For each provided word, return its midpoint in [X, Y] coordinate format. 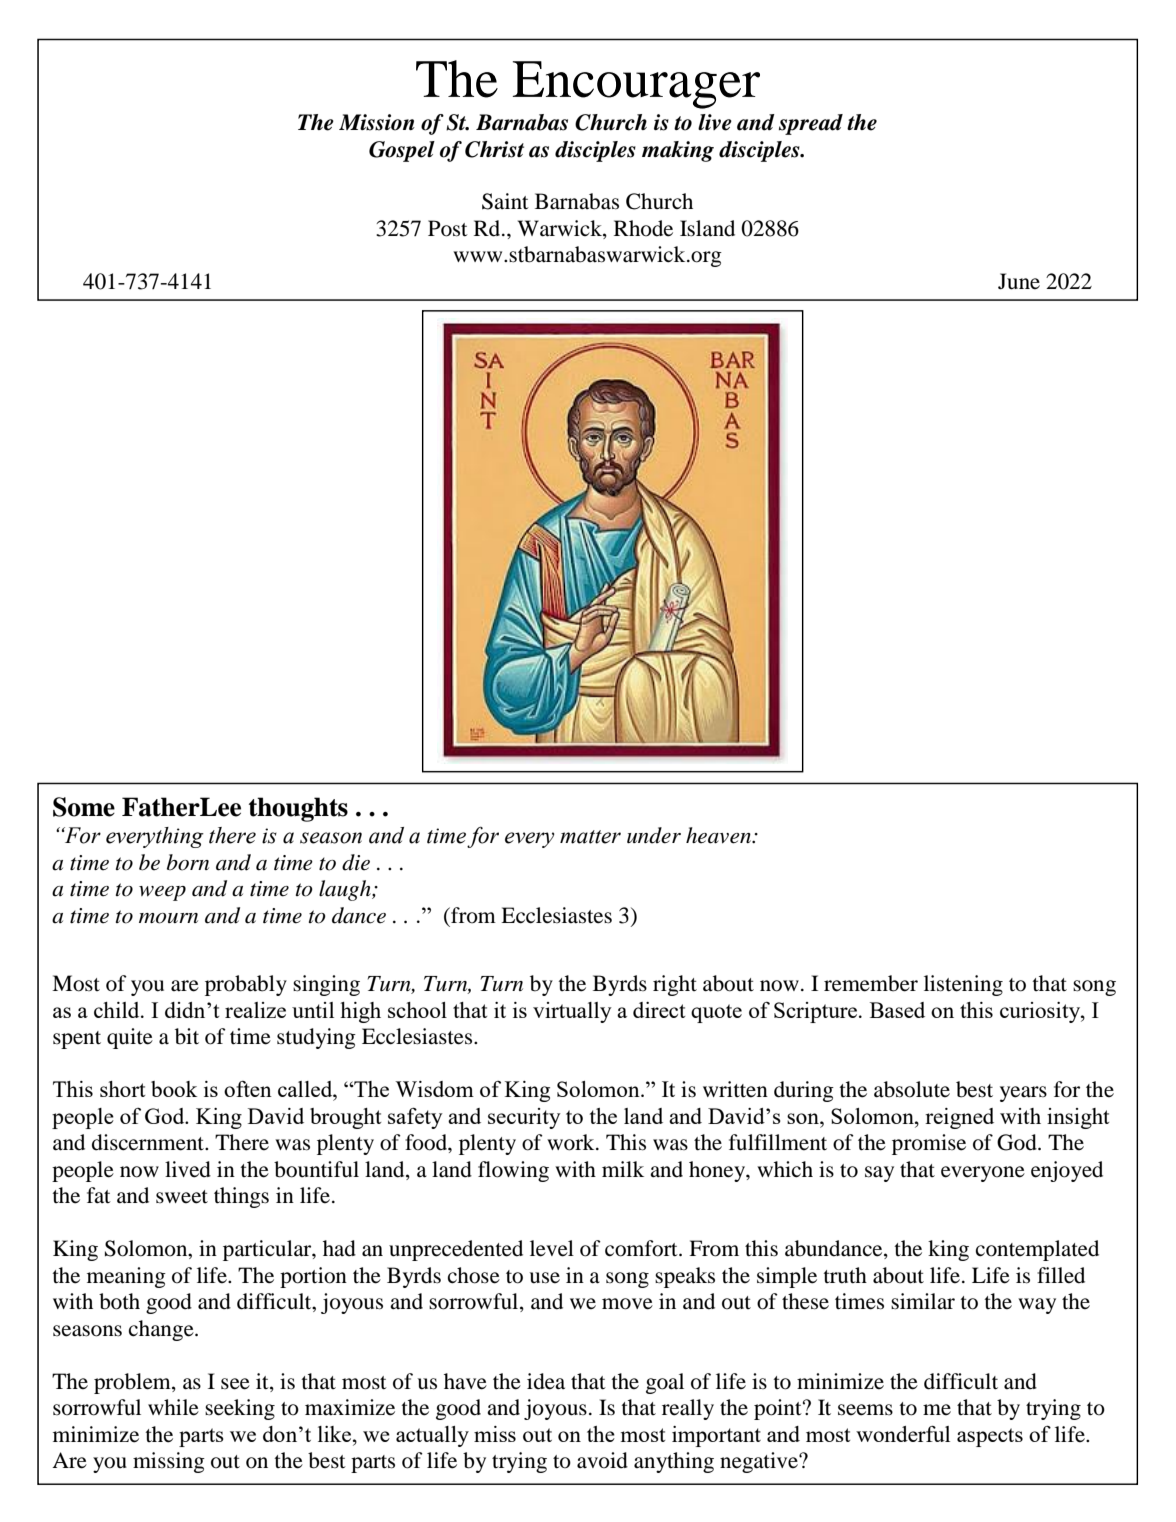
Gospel [402, 151]
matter [590, 837]
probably [246, 985]
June [1019, 281]
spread [811, 124]
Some [84, 807]
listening [963, 985]
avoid [602, 1460]
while [173, 1407]
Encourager [636, 85]
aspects [990, 1437]
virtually [572, 1012]
